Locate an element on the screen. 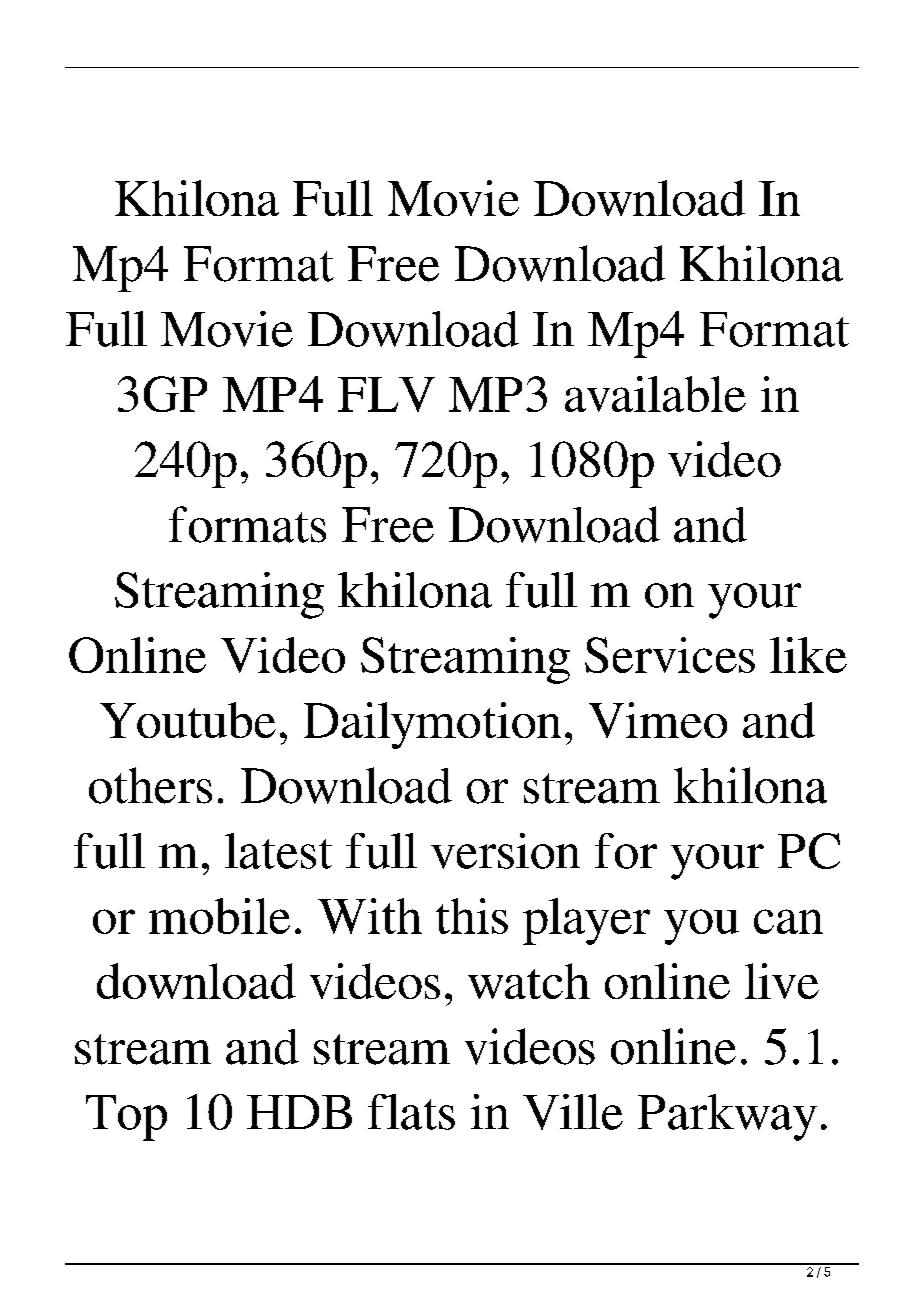 Image resolution: width=924 pixels, height=1308 pixels. Youtube is located at coordinates (188, 720).
